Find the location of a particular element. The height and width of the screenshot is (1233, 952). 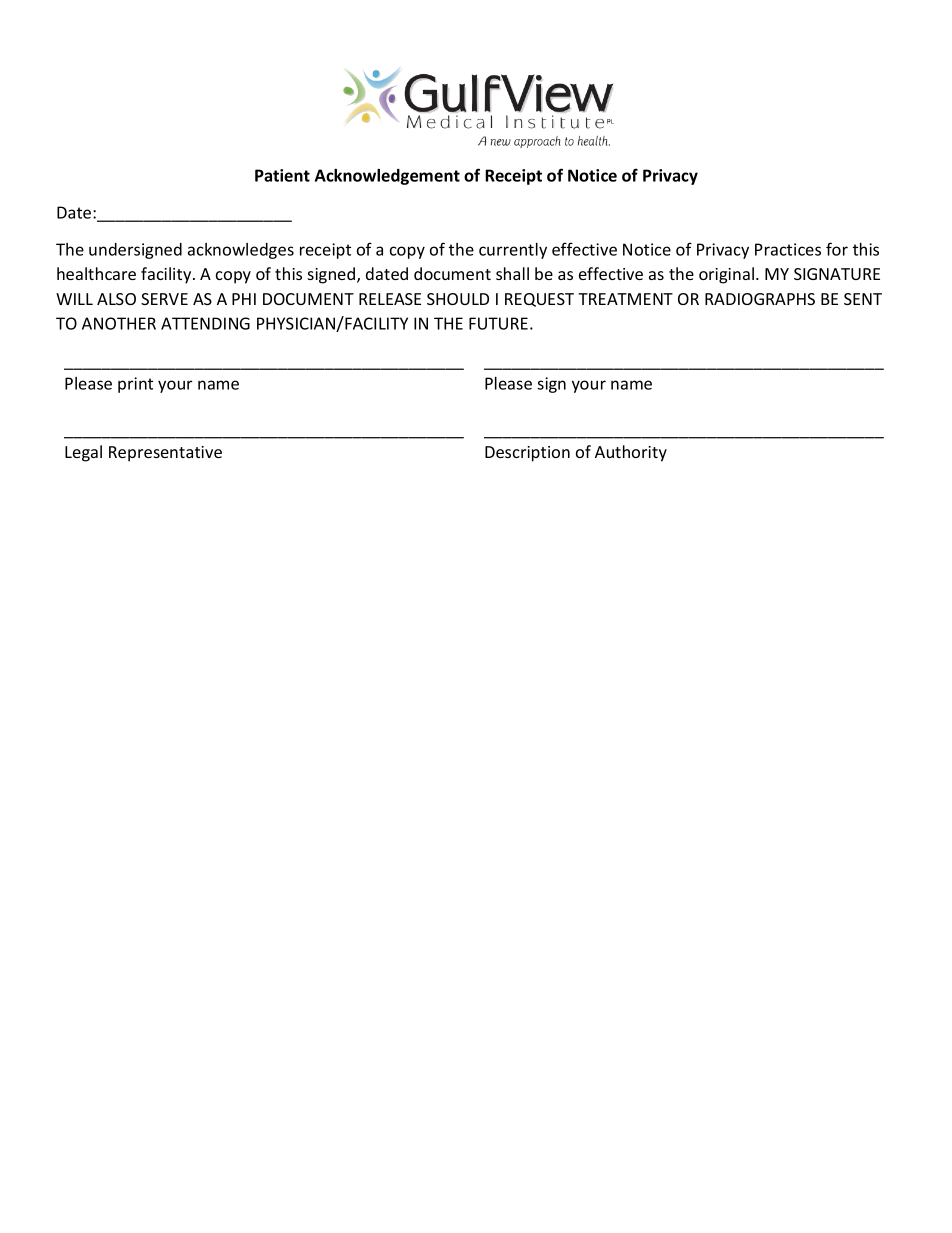

RADIOGRAPHS is located at coordinates (760, 299).
